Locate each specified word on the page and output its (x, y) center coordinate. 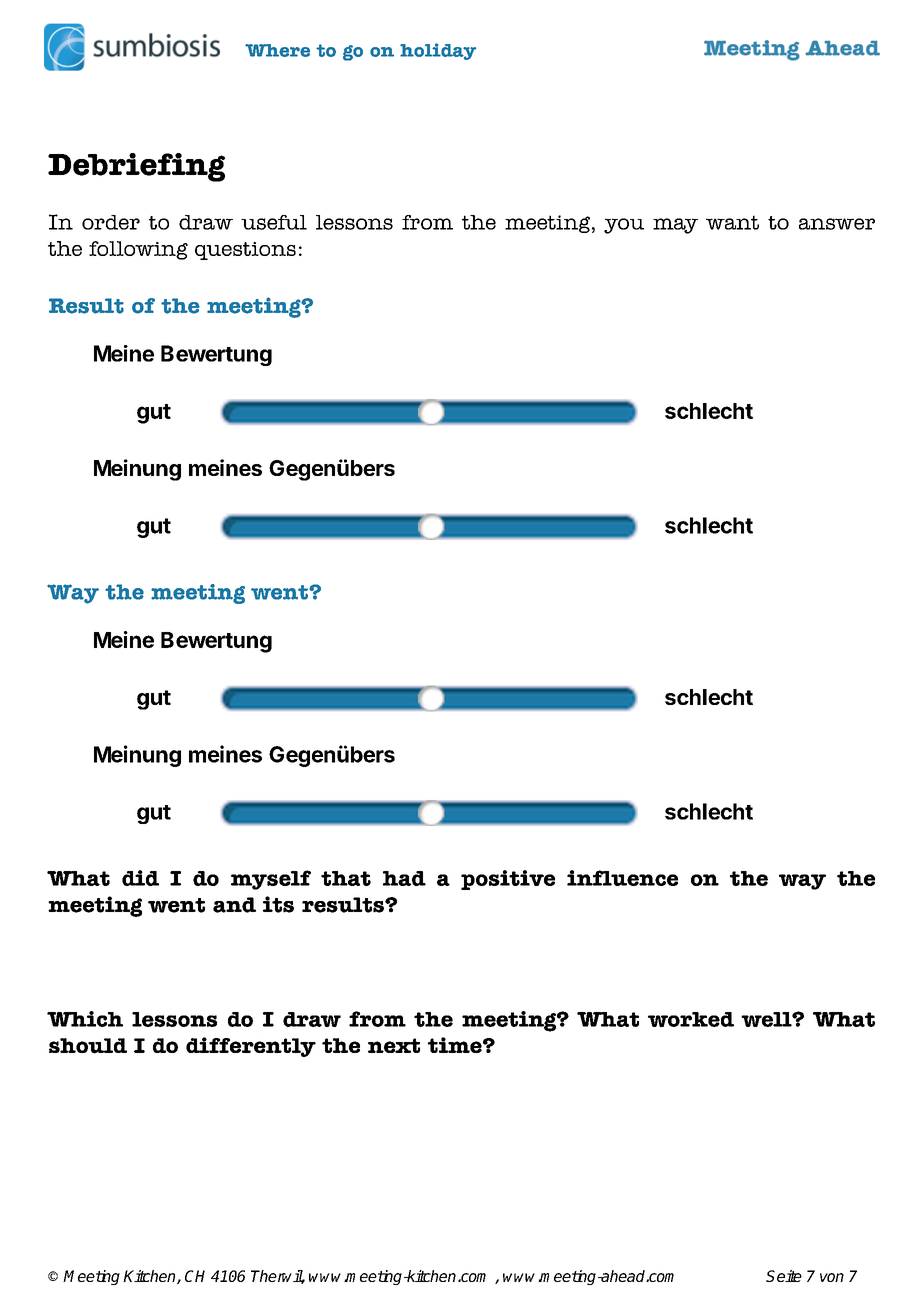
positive (508, 880)
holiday (438, 51)
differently (251, 1047)
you (624, 226)
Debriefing (136, 167)
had (404, 878)
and (234, 905)
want (732, 222)
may (675, 226)
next (394, 1045)
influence (622, 878)
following (138, 250)
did (140, 878)
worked (691, 1019)
